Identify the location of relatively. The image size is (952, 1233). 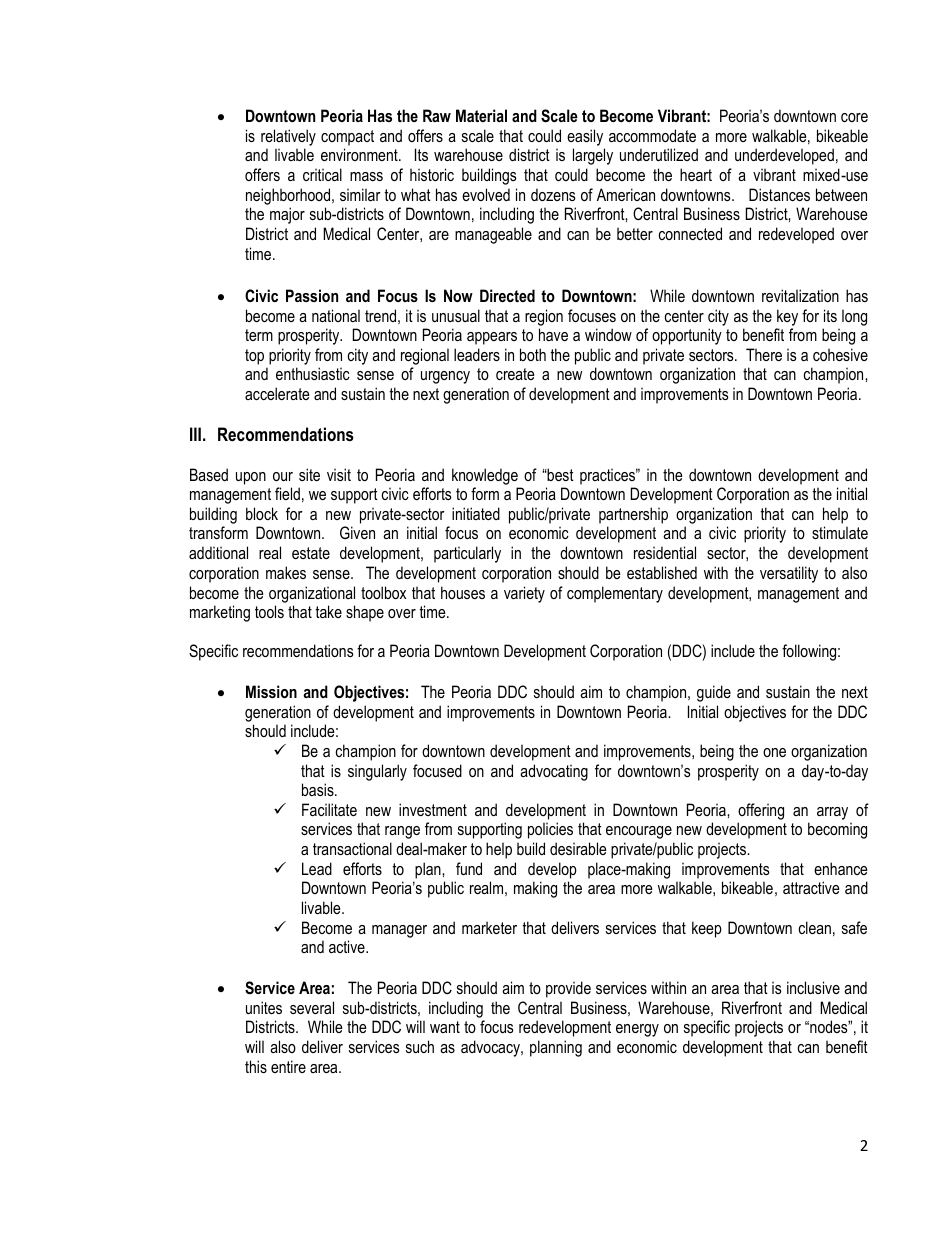
(288, 137).
